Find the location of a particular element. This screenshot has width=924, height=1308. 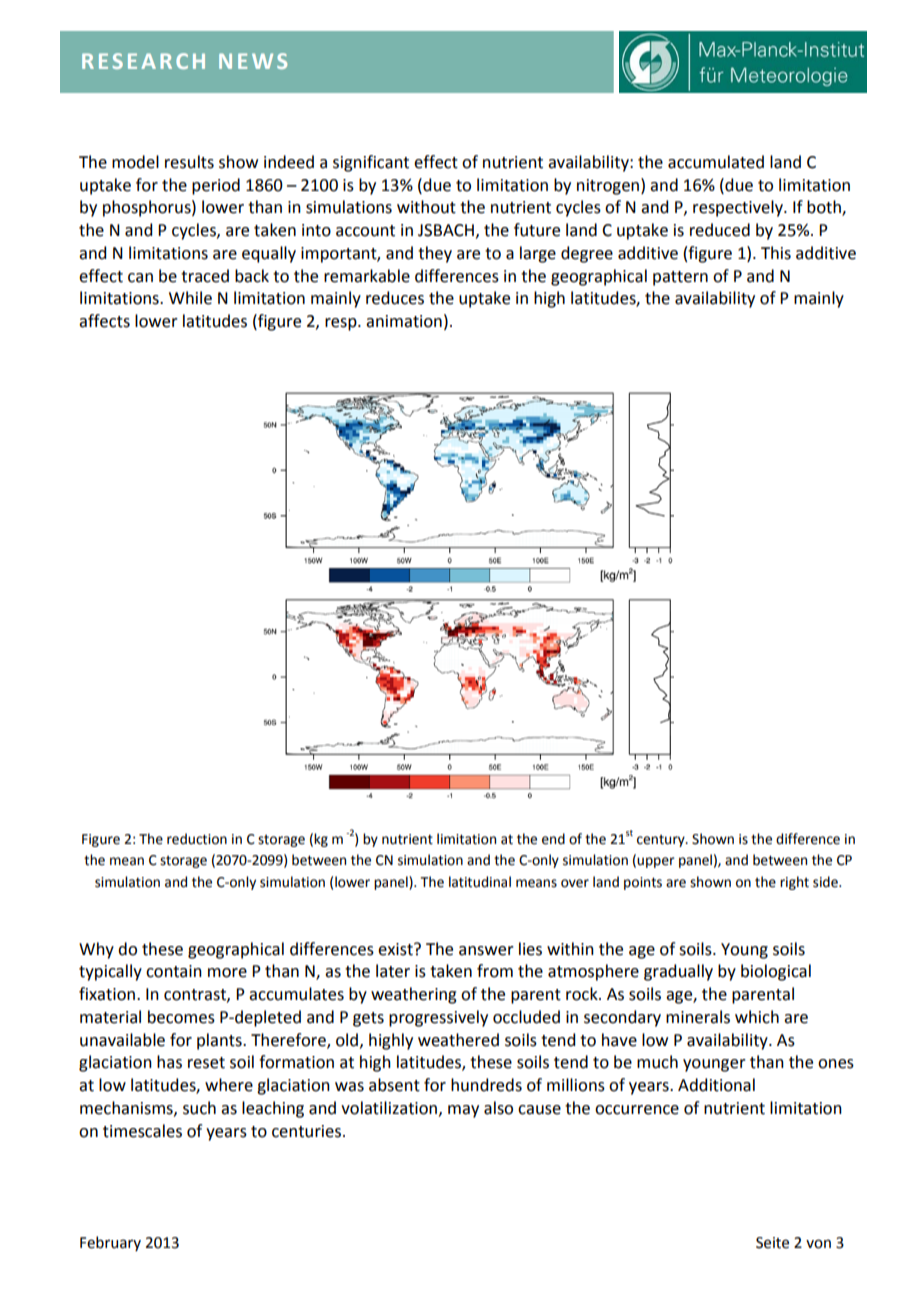

affects is located at coordinates (104, 321).
